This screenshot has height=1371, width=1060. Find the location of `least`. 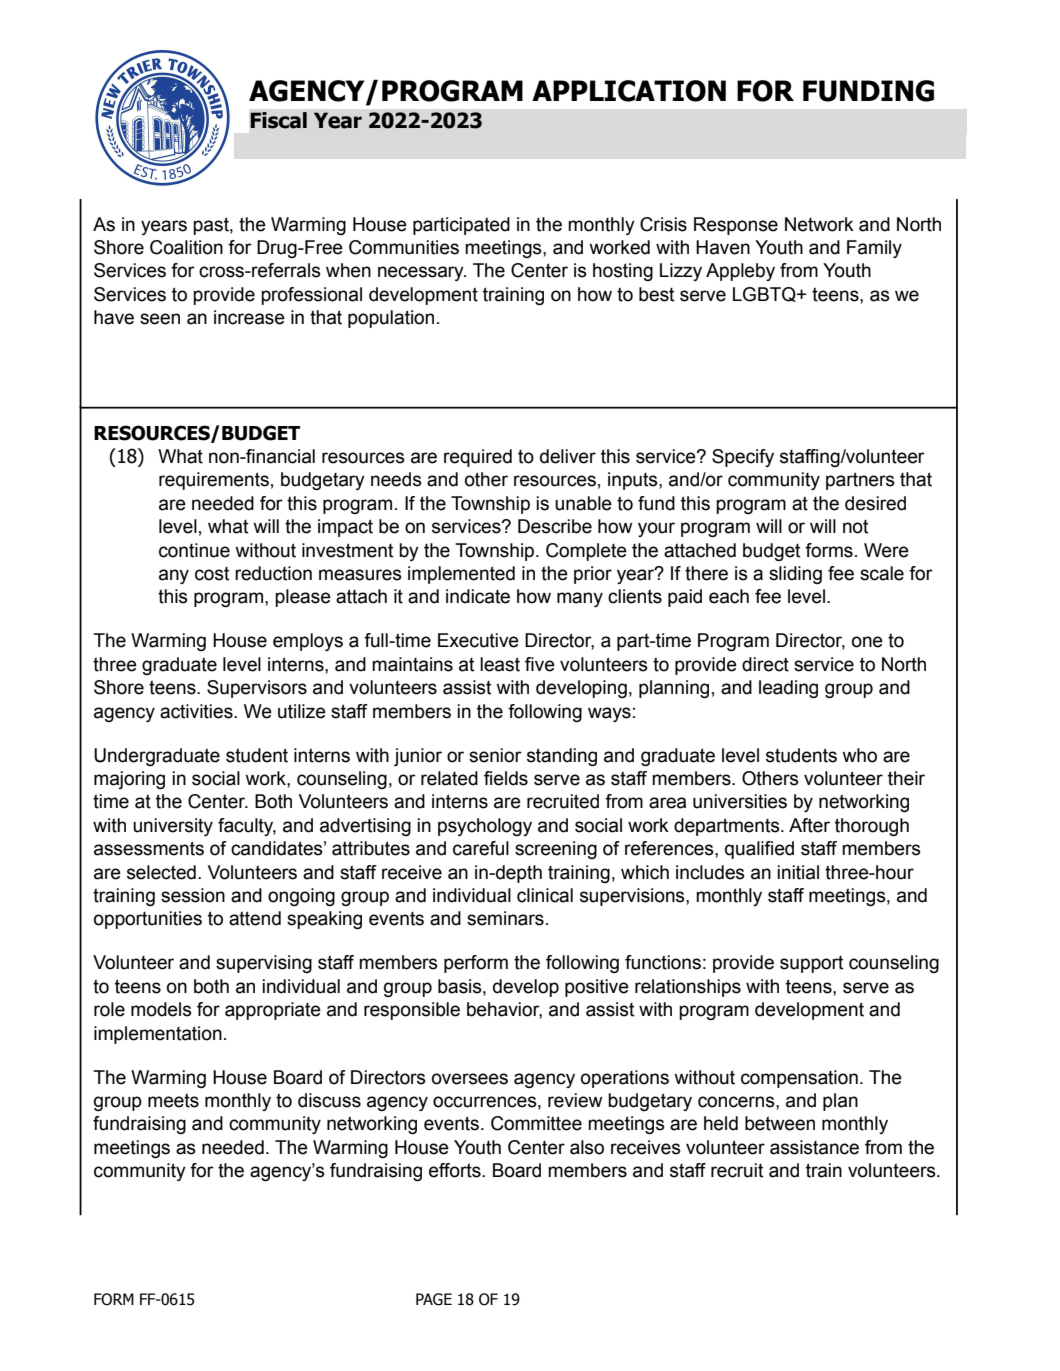

least is located at coordinates (500, 664).
